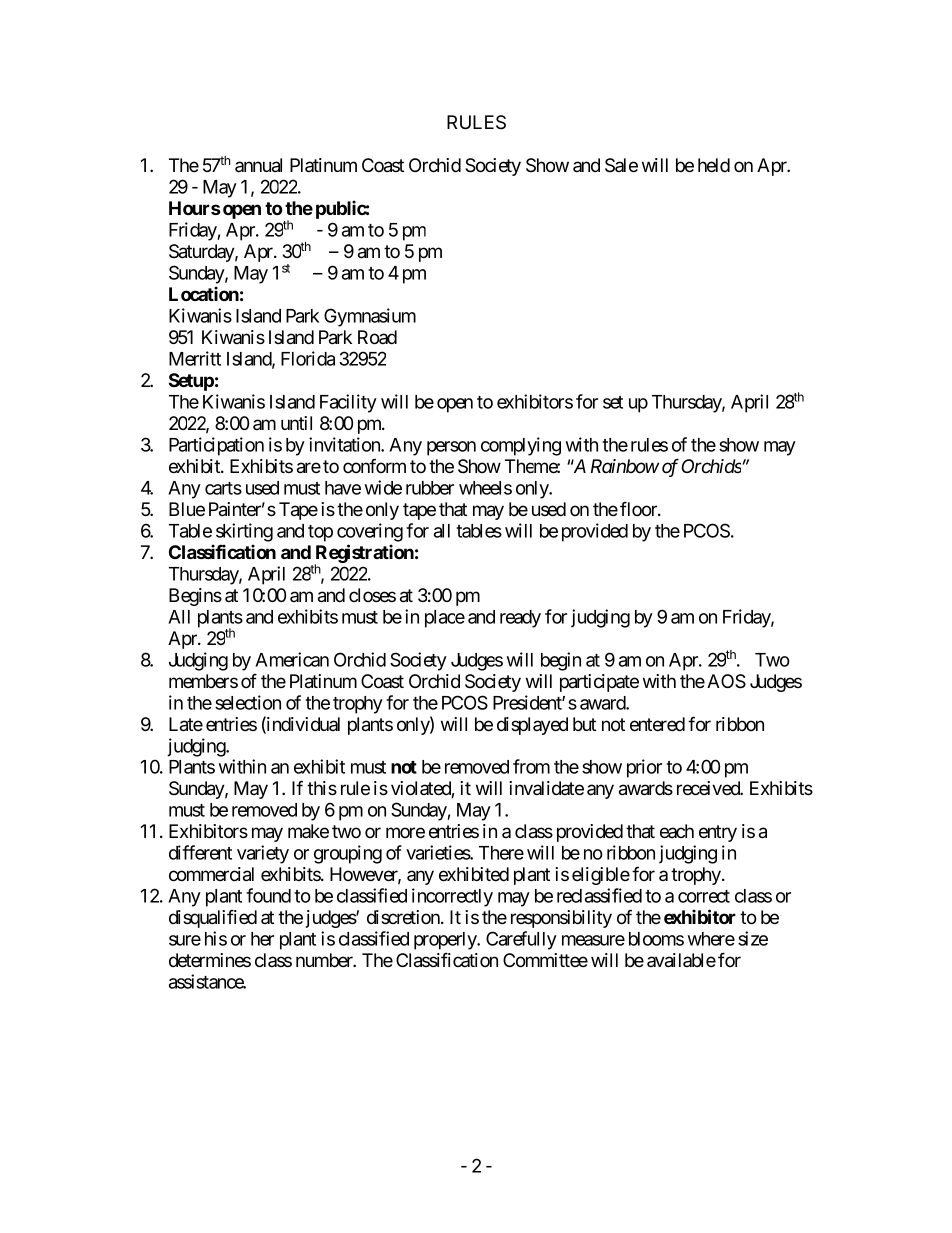  I want to click on held, so click(714, 165).
